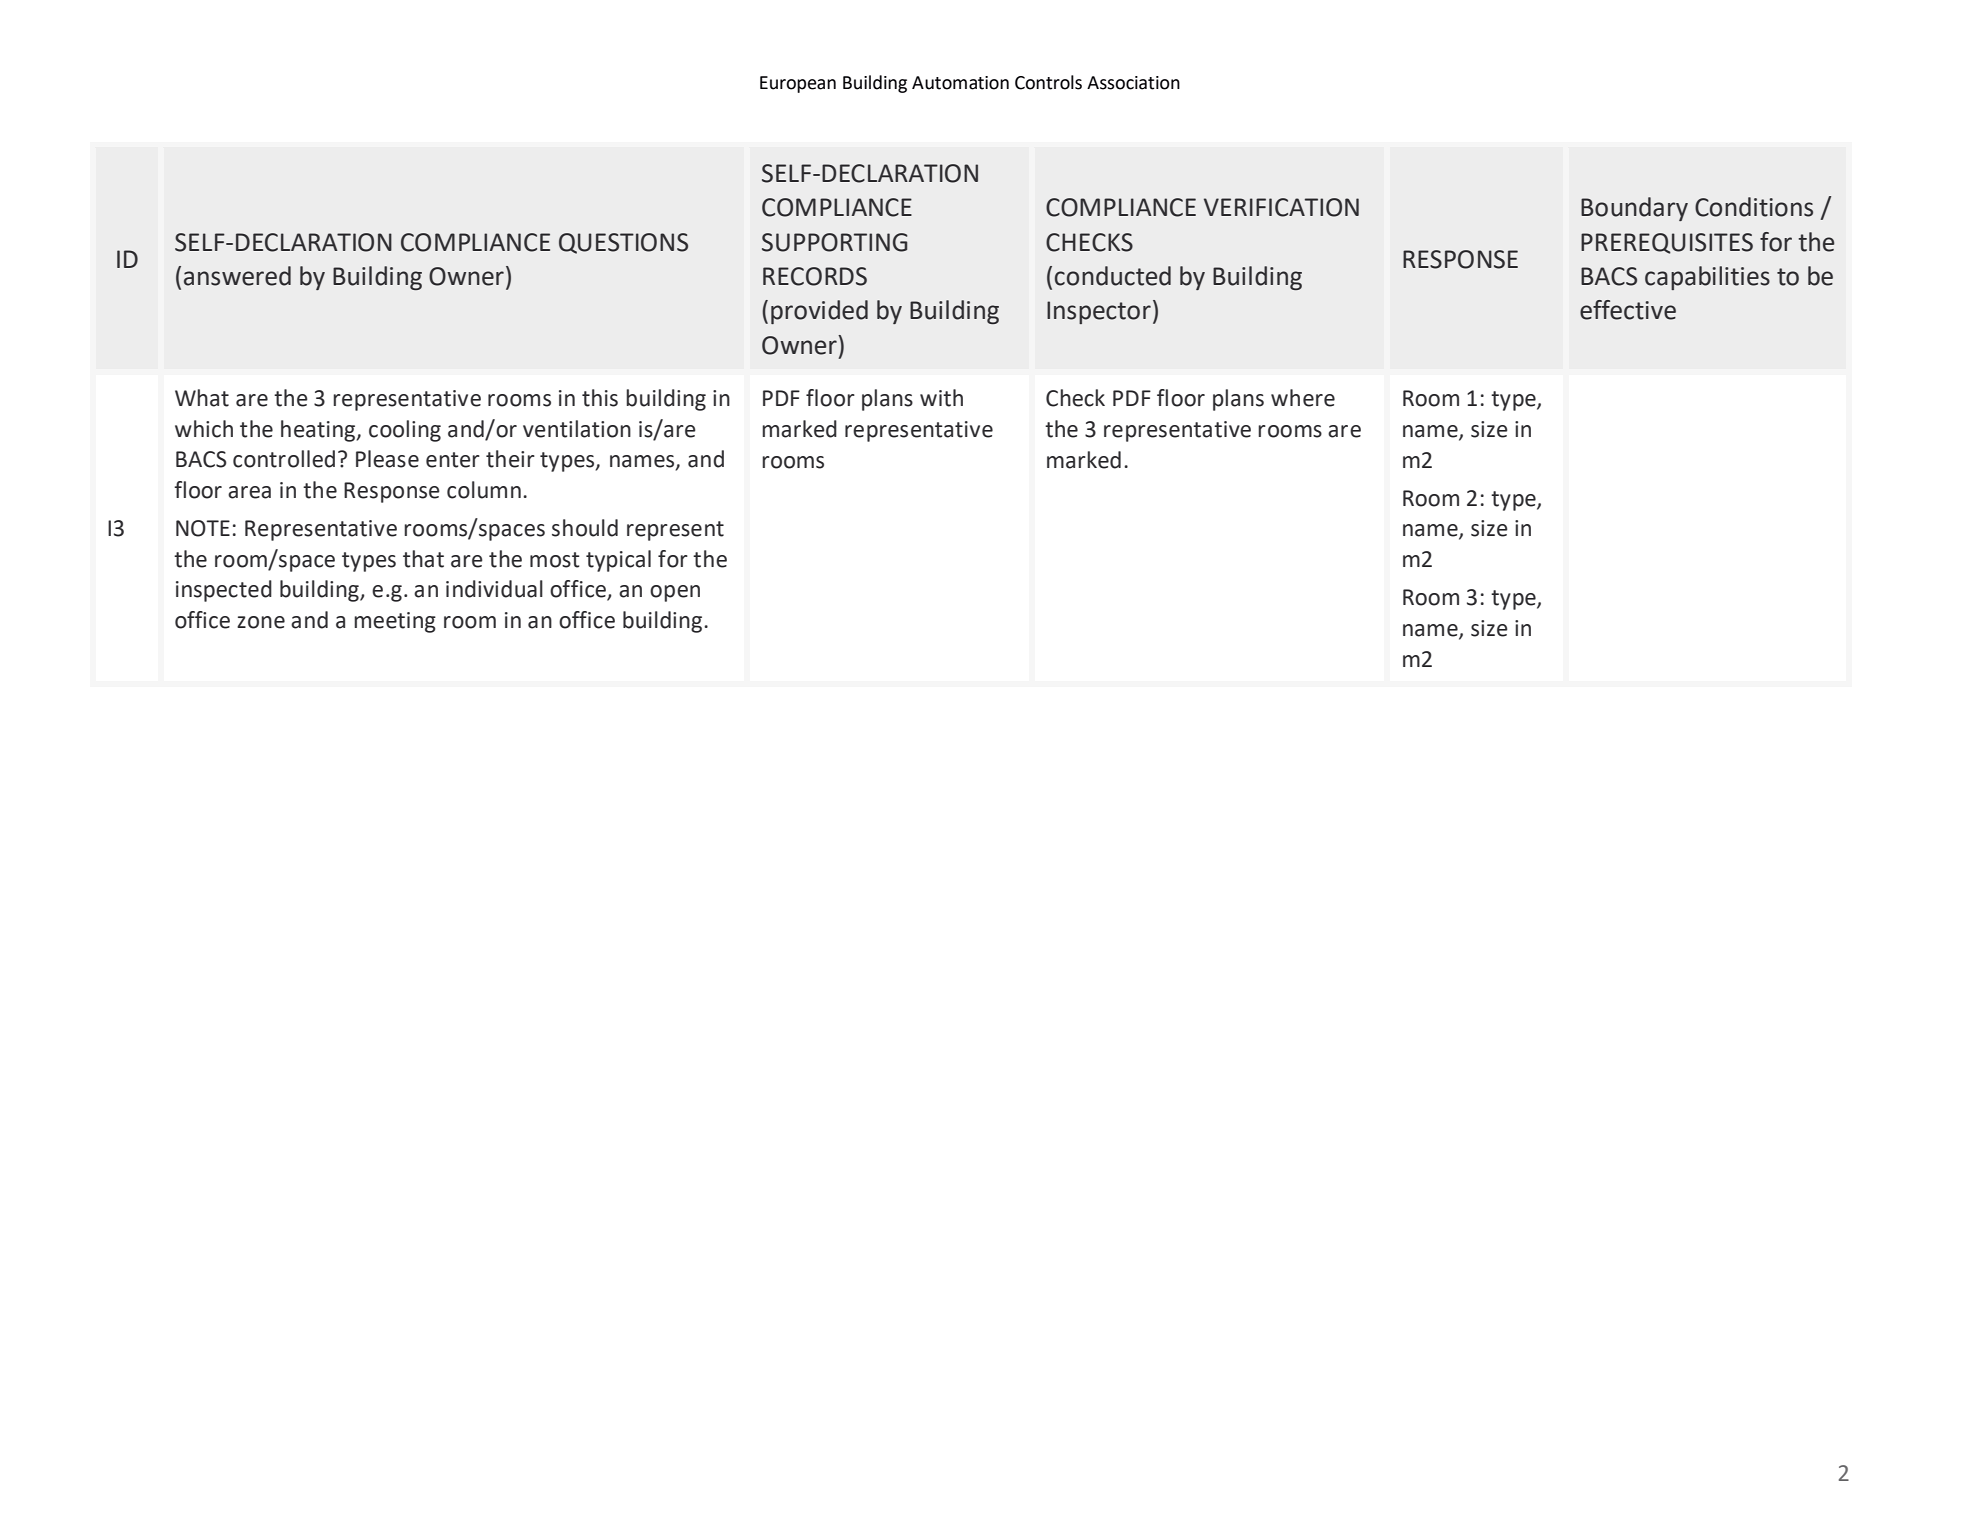 The height and width of the screenshot is (1534, 1985). I want to click on Automation, so click(960, 83).
